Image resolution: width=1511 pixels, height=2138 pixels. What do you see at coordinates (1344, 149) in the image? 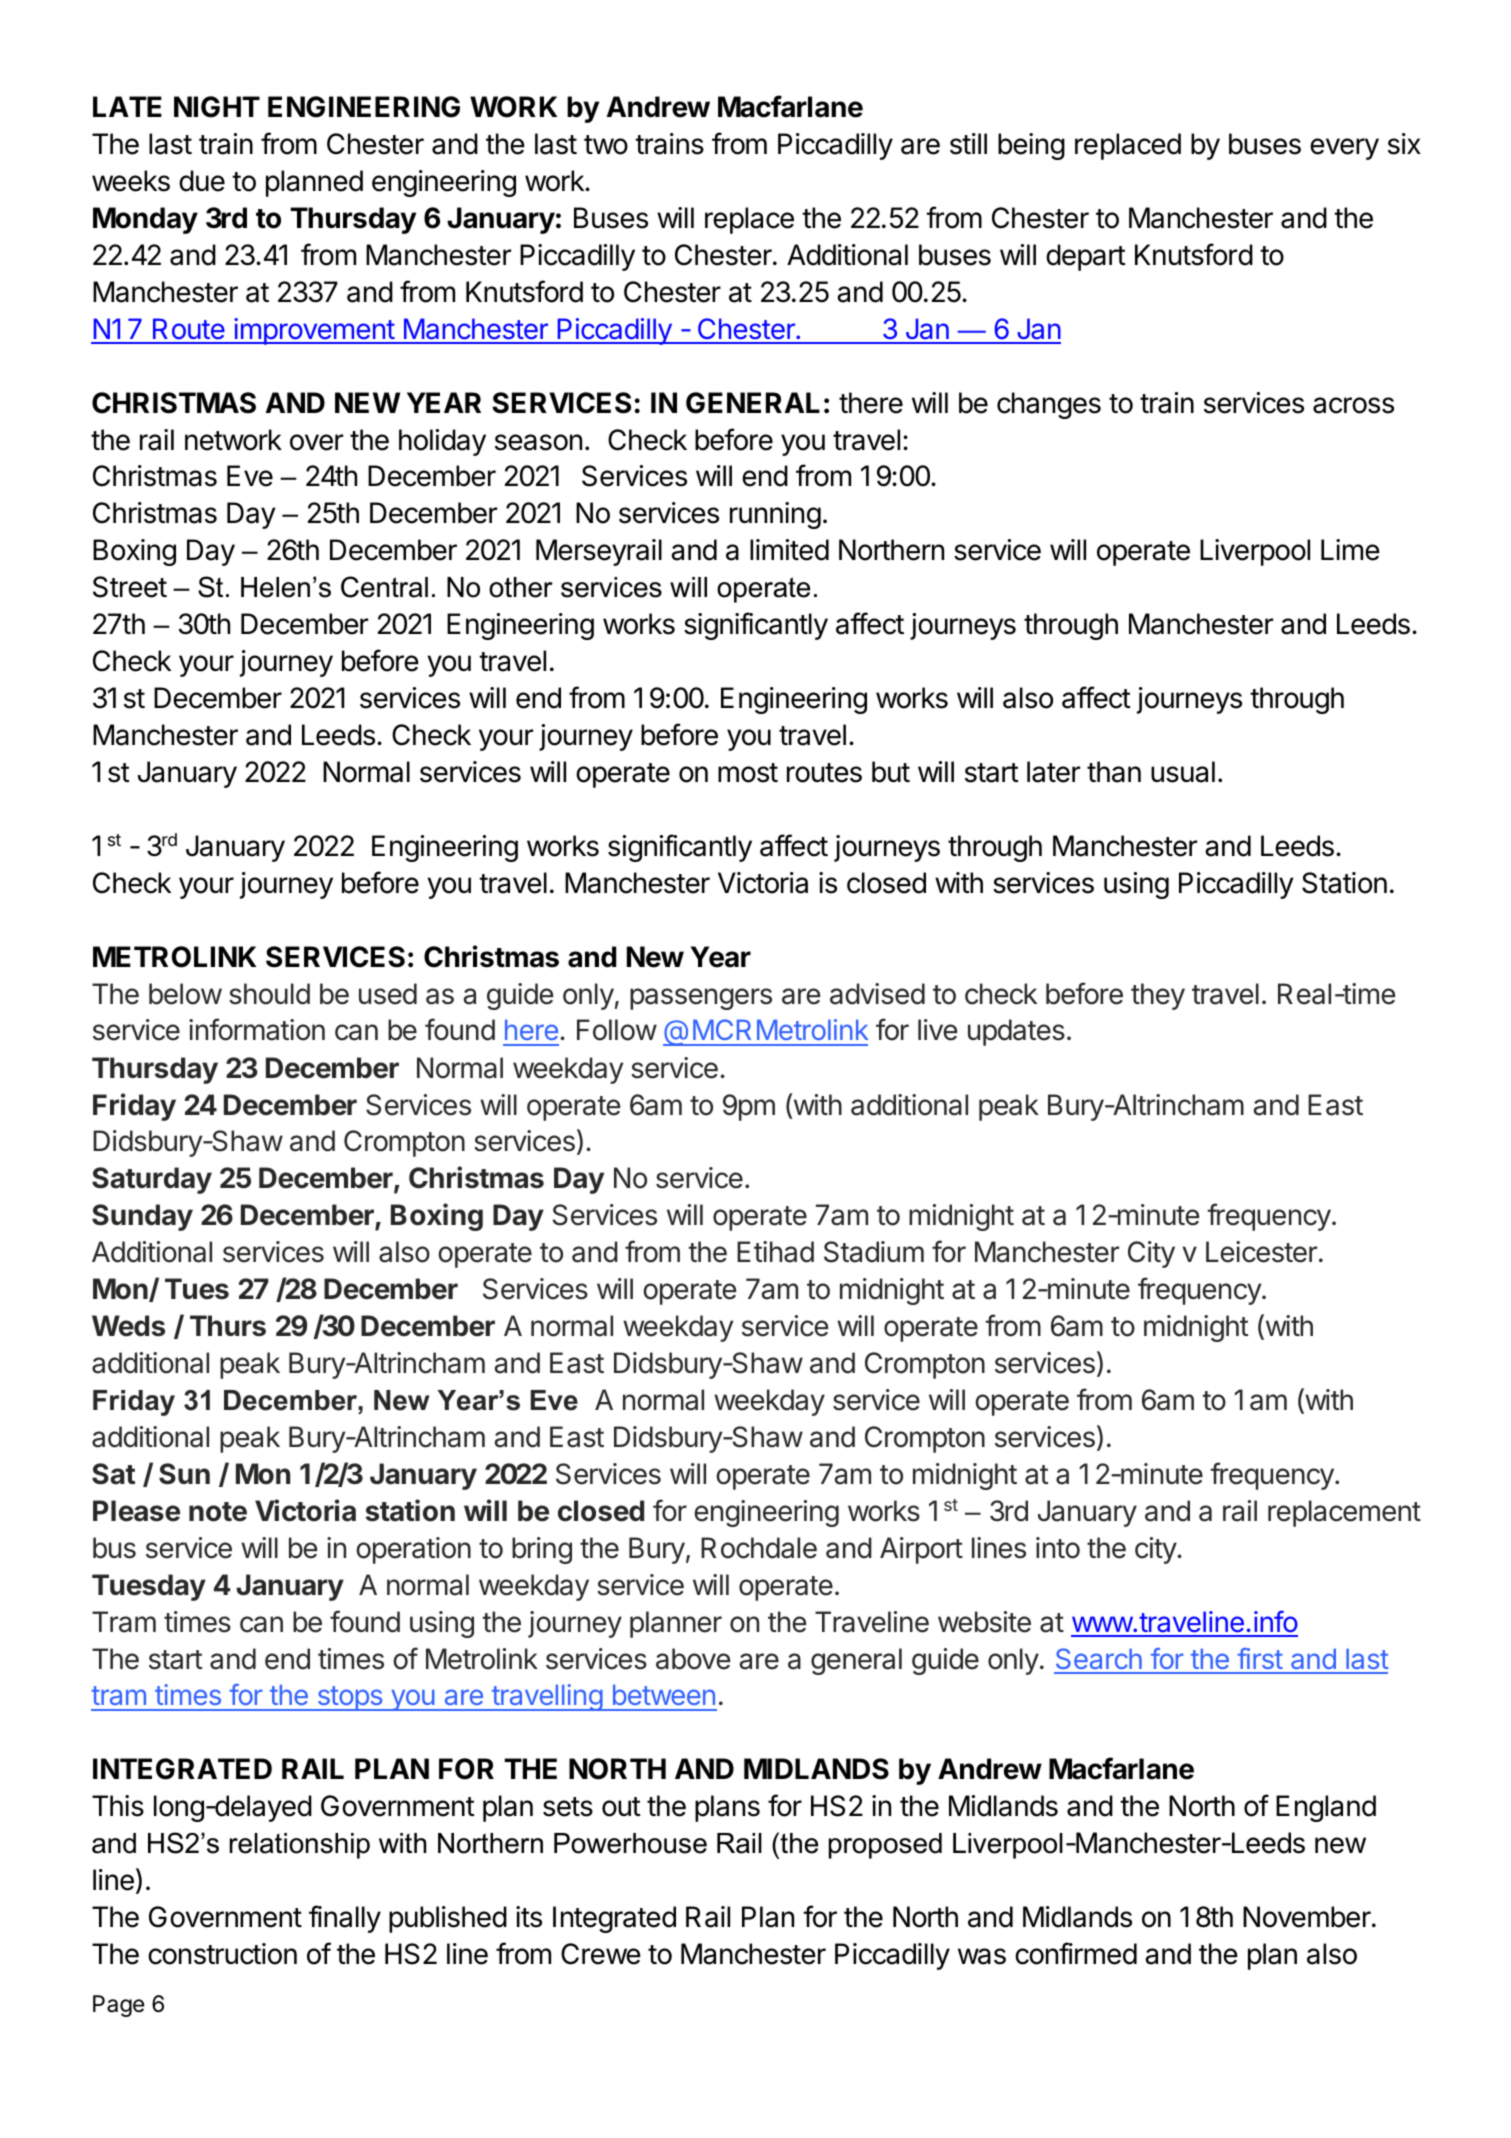
I see `every` at bounding box center [1344, 149].
